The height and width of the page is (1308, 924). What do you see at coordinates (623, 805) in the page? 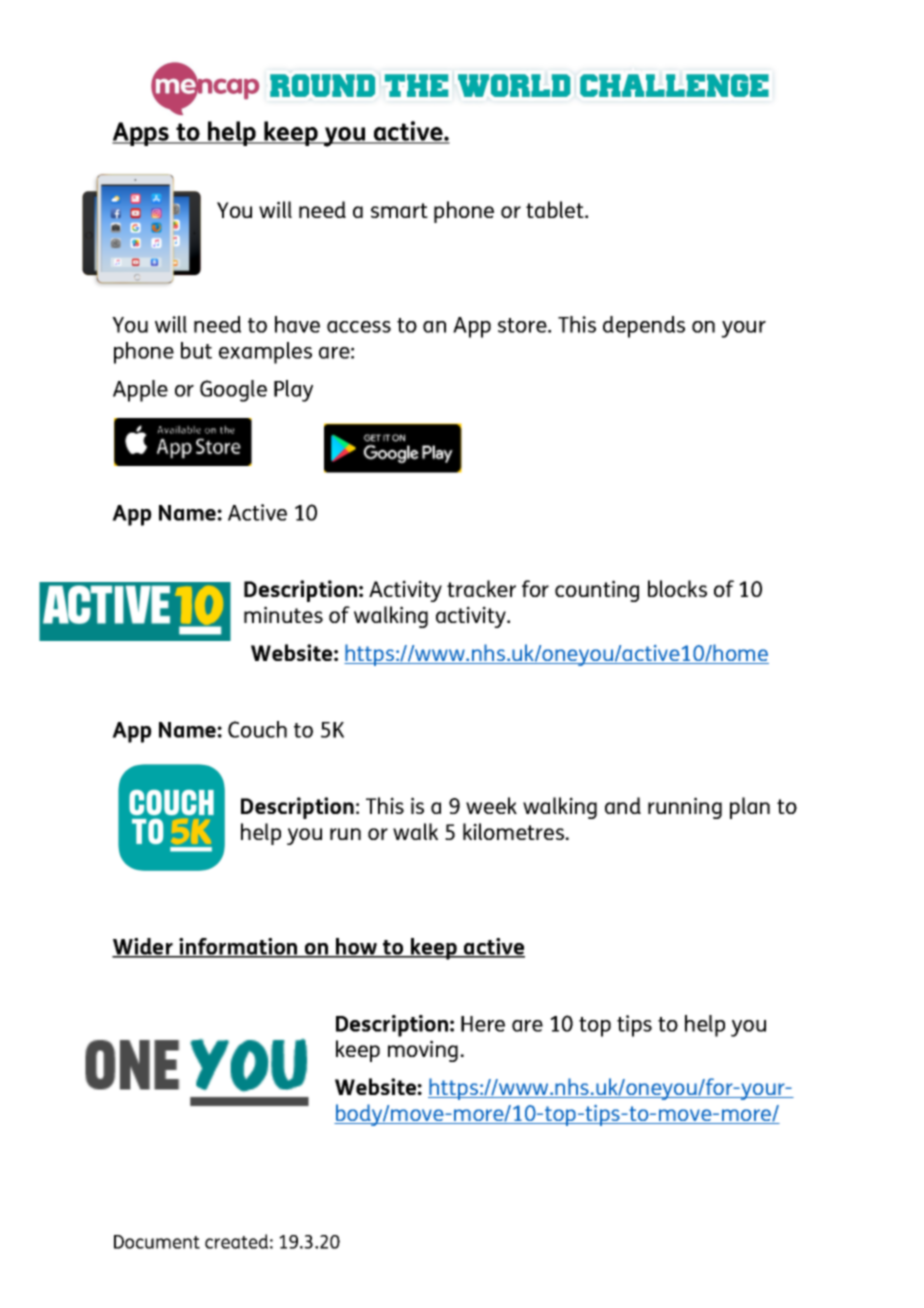
I see `and` at bounding box center [623, 805].
